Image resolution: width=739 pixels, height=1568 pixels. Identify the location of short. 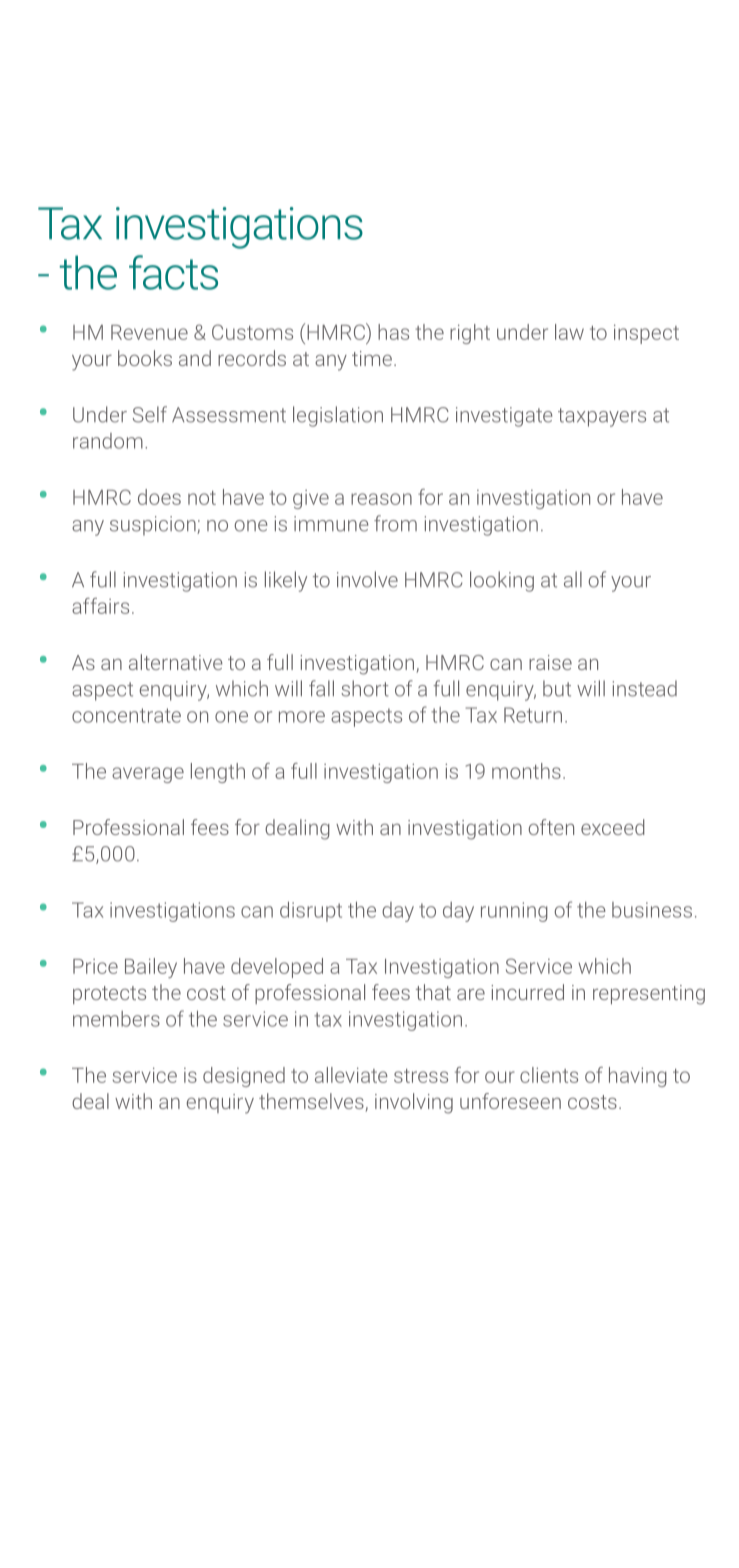
(365, 688).
